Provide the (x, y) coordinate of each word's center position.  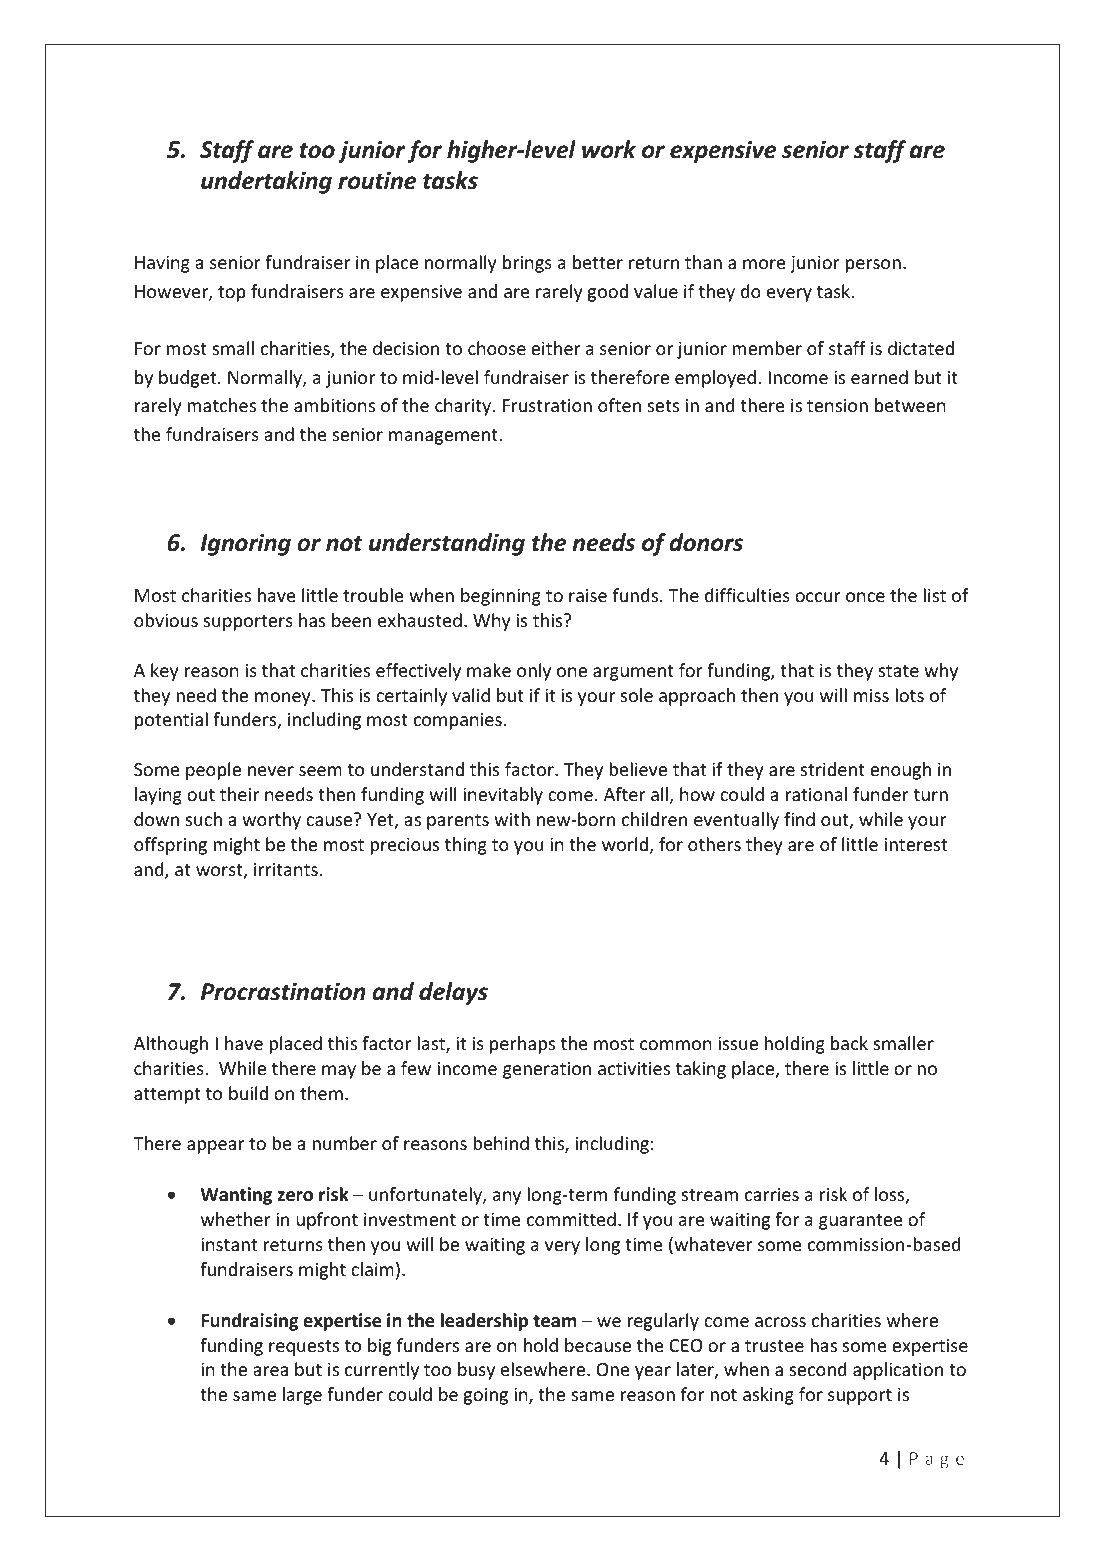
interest (916, 844)
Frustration (547, 405)
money (284, 699)
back (849, 1043)
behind (501, 1143)
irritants (286, 869)
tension (837, 405)
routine (377, 180)
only (534, 672)
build (248, 1093)
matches (221, 405)
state (899, 671)
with (512, 819)
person (873, 266)
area (270, 1371)
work (609, 149)
